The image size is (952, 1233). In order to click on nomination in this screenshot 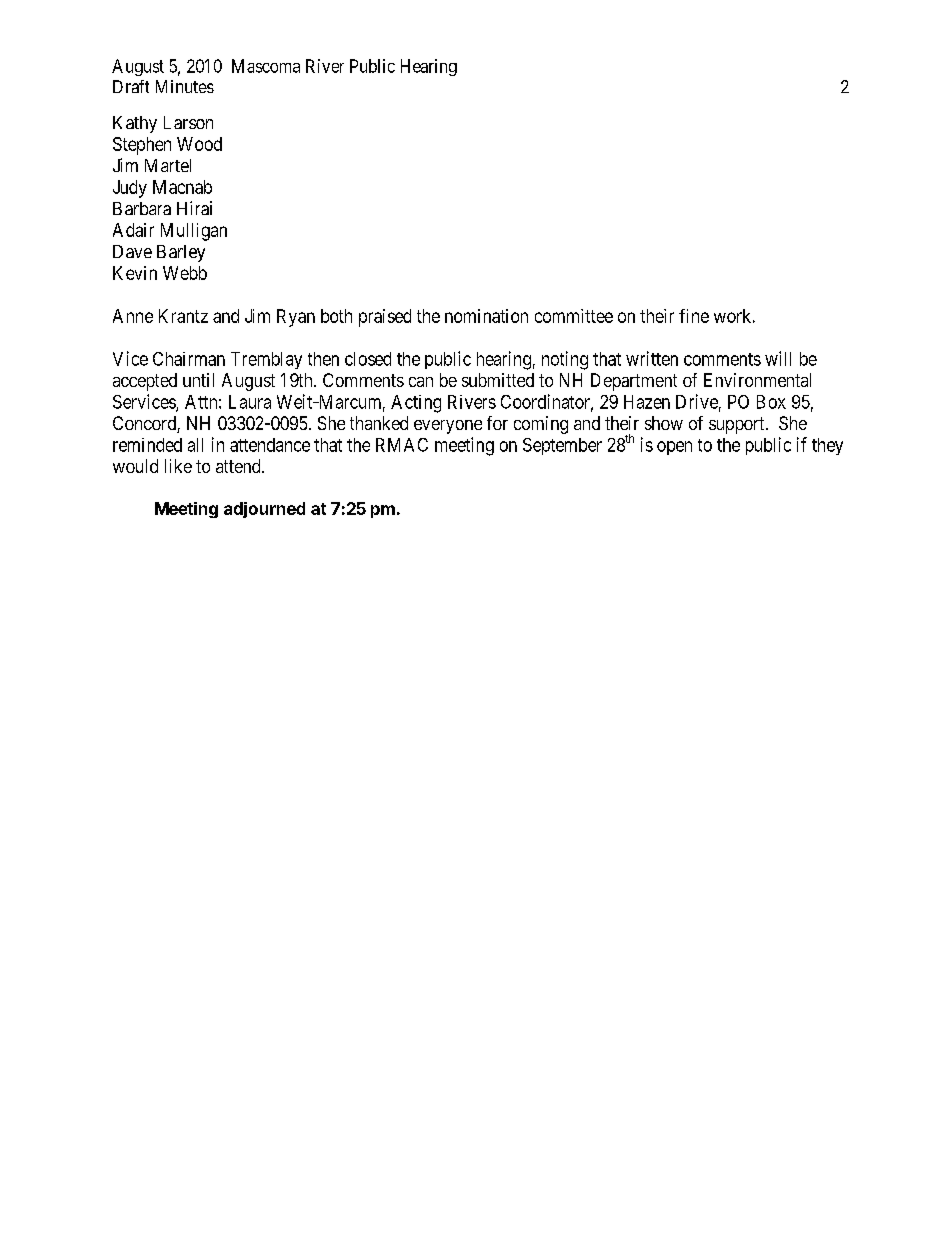, I will do `click(486, 316)`.
